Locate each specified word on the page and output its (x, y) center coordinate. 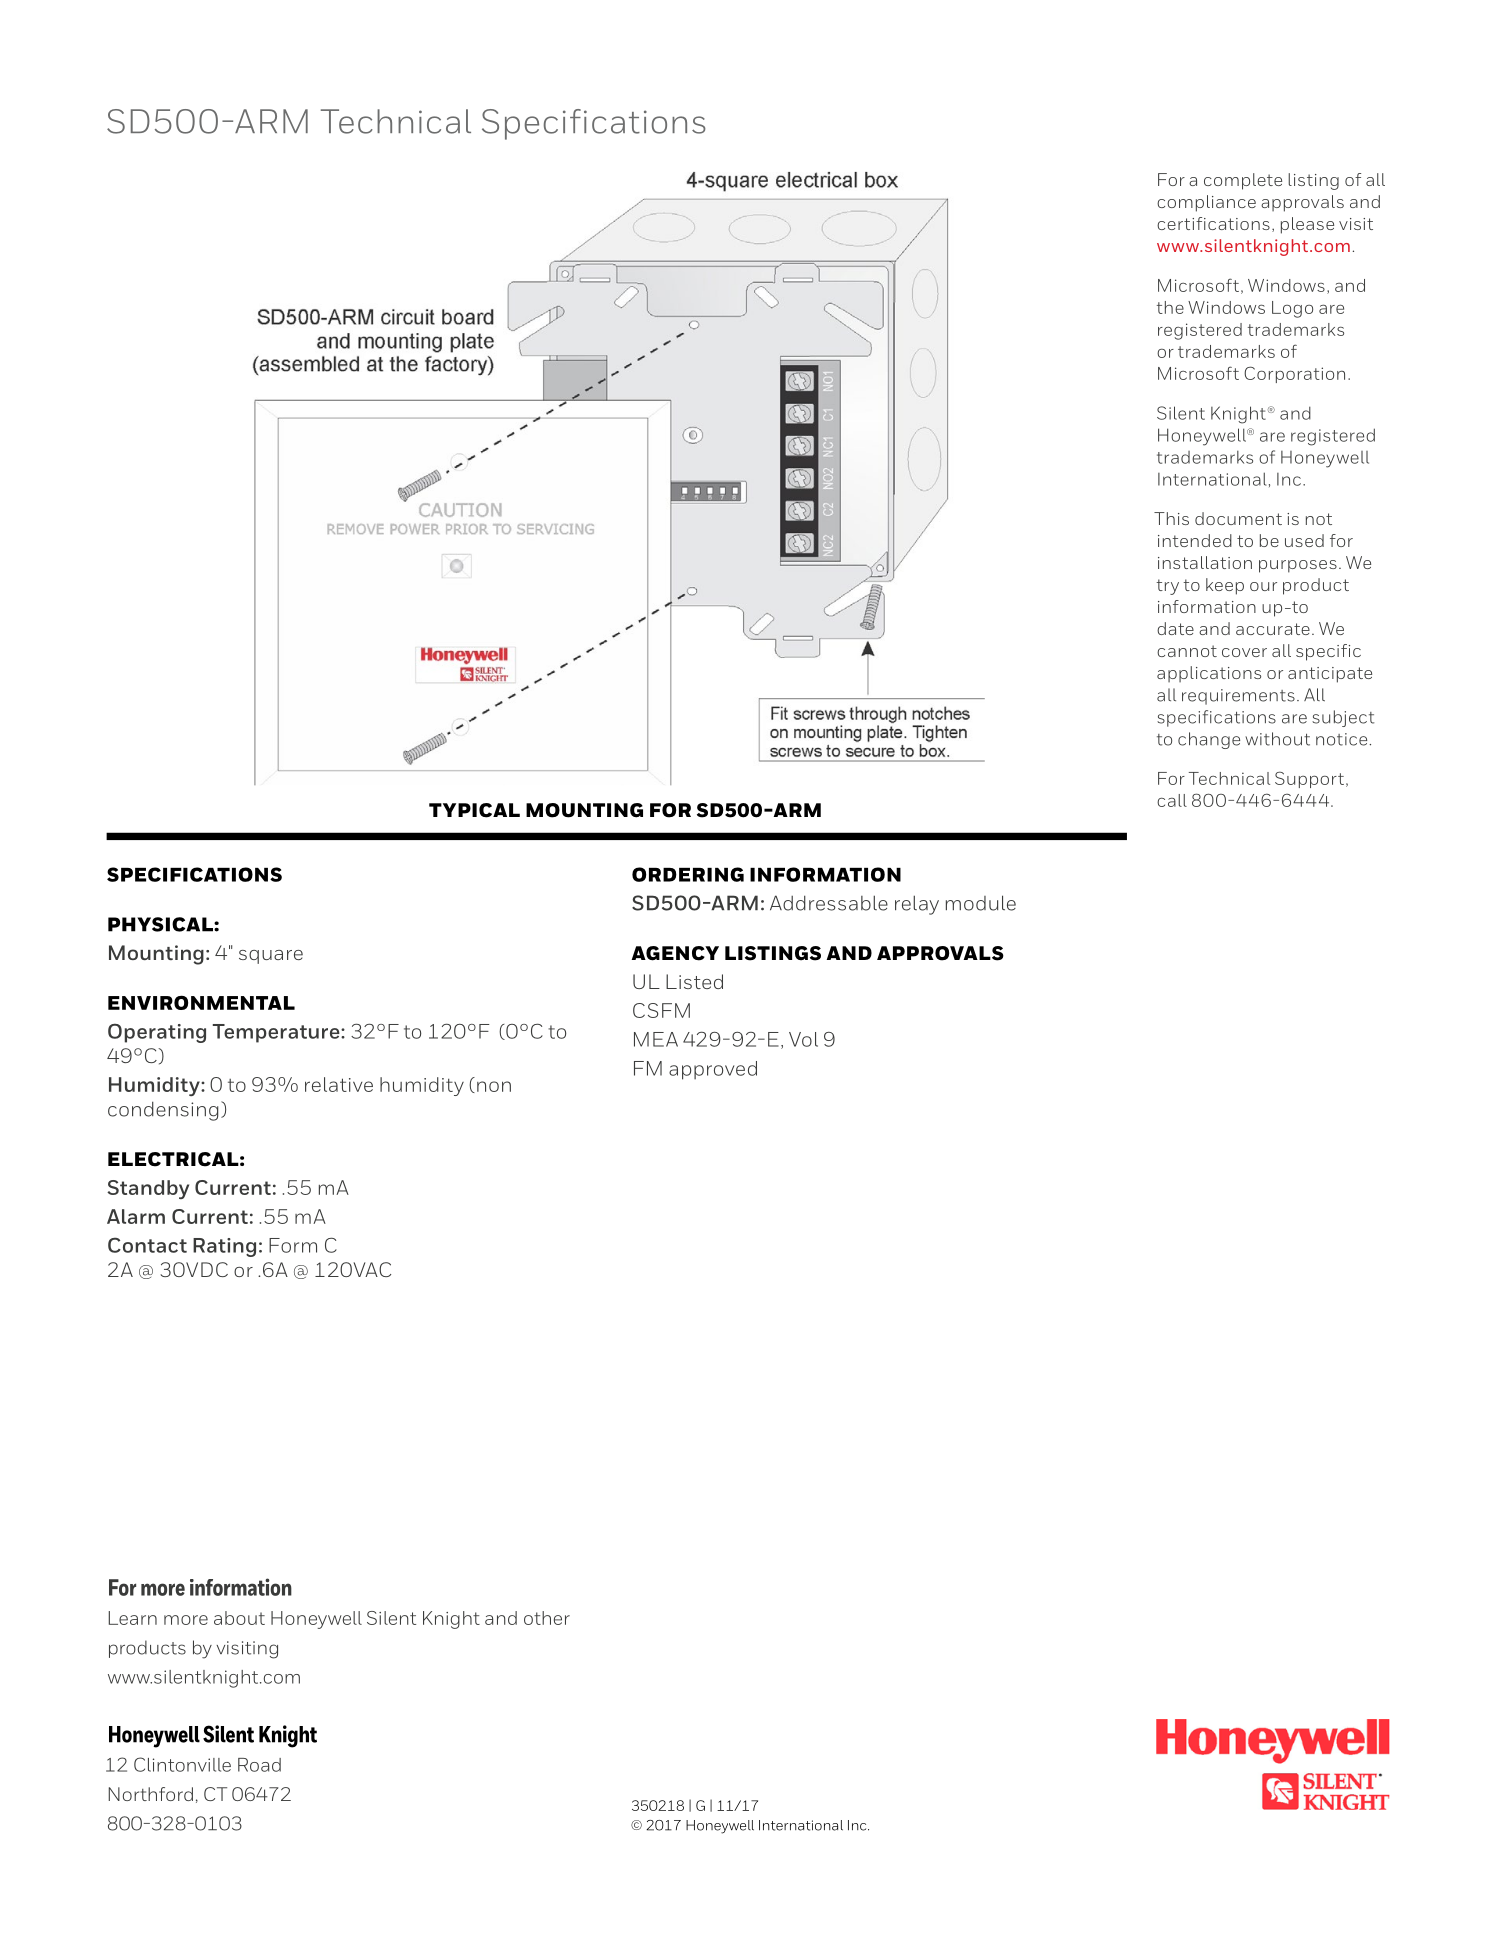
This (1171, 518)
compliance (1206, 203)
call (1172, 800)
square (271, 957)
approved (713, 1070)
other (547, 1618)
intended (1195, 540)
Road (259, 1765)
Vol (803, 1039)
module (981, 903)
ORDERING (688, 874)
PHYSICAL (161, 924)
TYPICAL (474, 810)
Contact (147, 1245)
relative (339, 1084)
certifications (1213, 223)
